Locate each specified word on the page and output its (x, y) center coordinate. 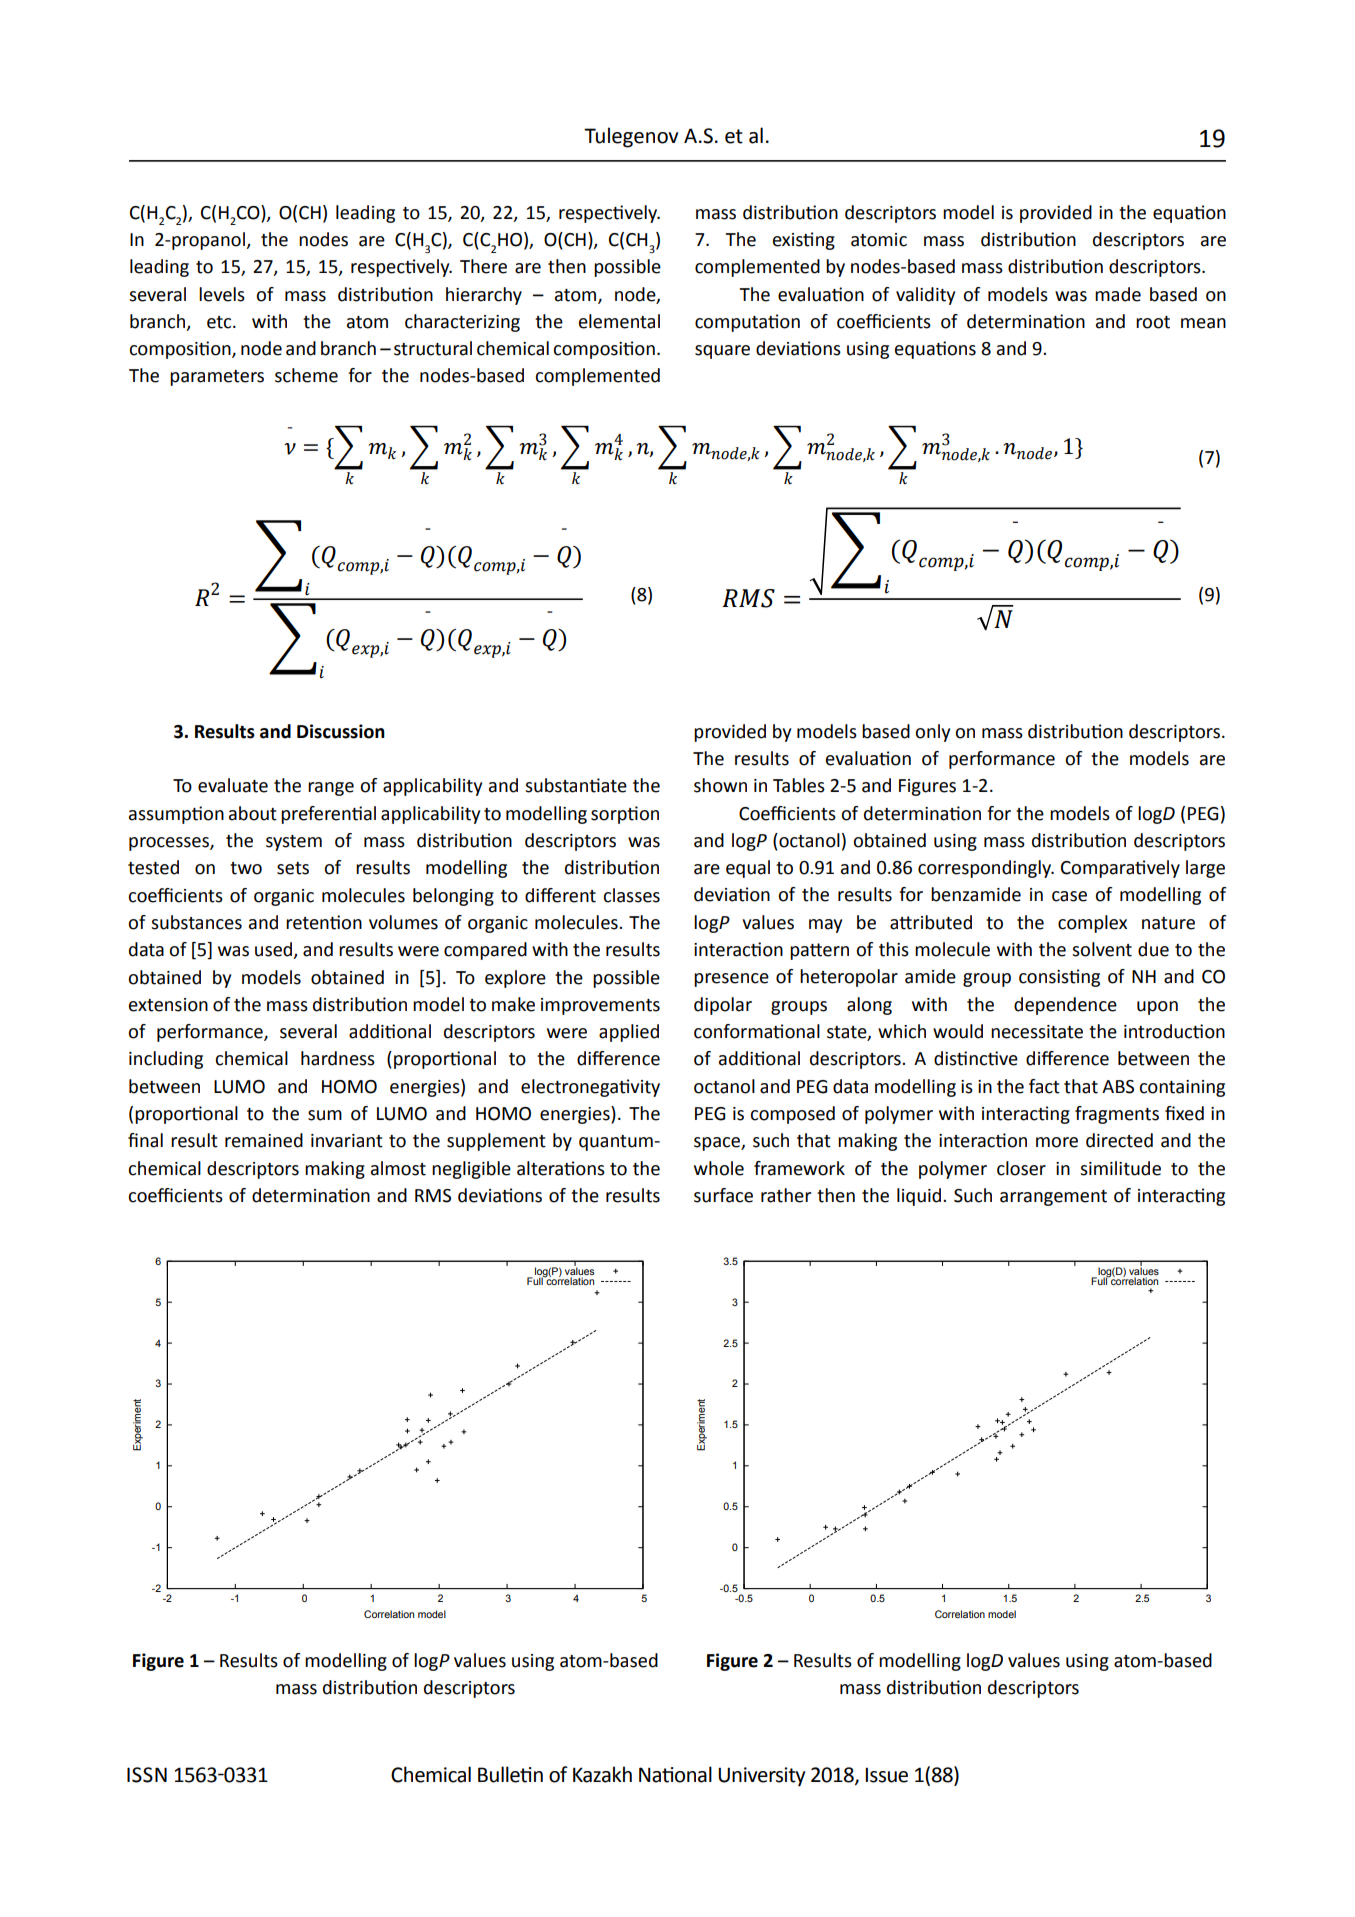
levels (222, 294)
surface (723, 1195)
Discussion (341, 731)
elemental (619, 321)
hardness (338, 1058)
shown (720, 785)
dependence (1065, 1006)
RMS (433, 1196)
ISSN (147, 1775)
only (932, 733)
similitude (1120, 1168)
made (1118, 294)
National (675, 1774)
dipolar (723, 1006)
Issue (886, 1775)
